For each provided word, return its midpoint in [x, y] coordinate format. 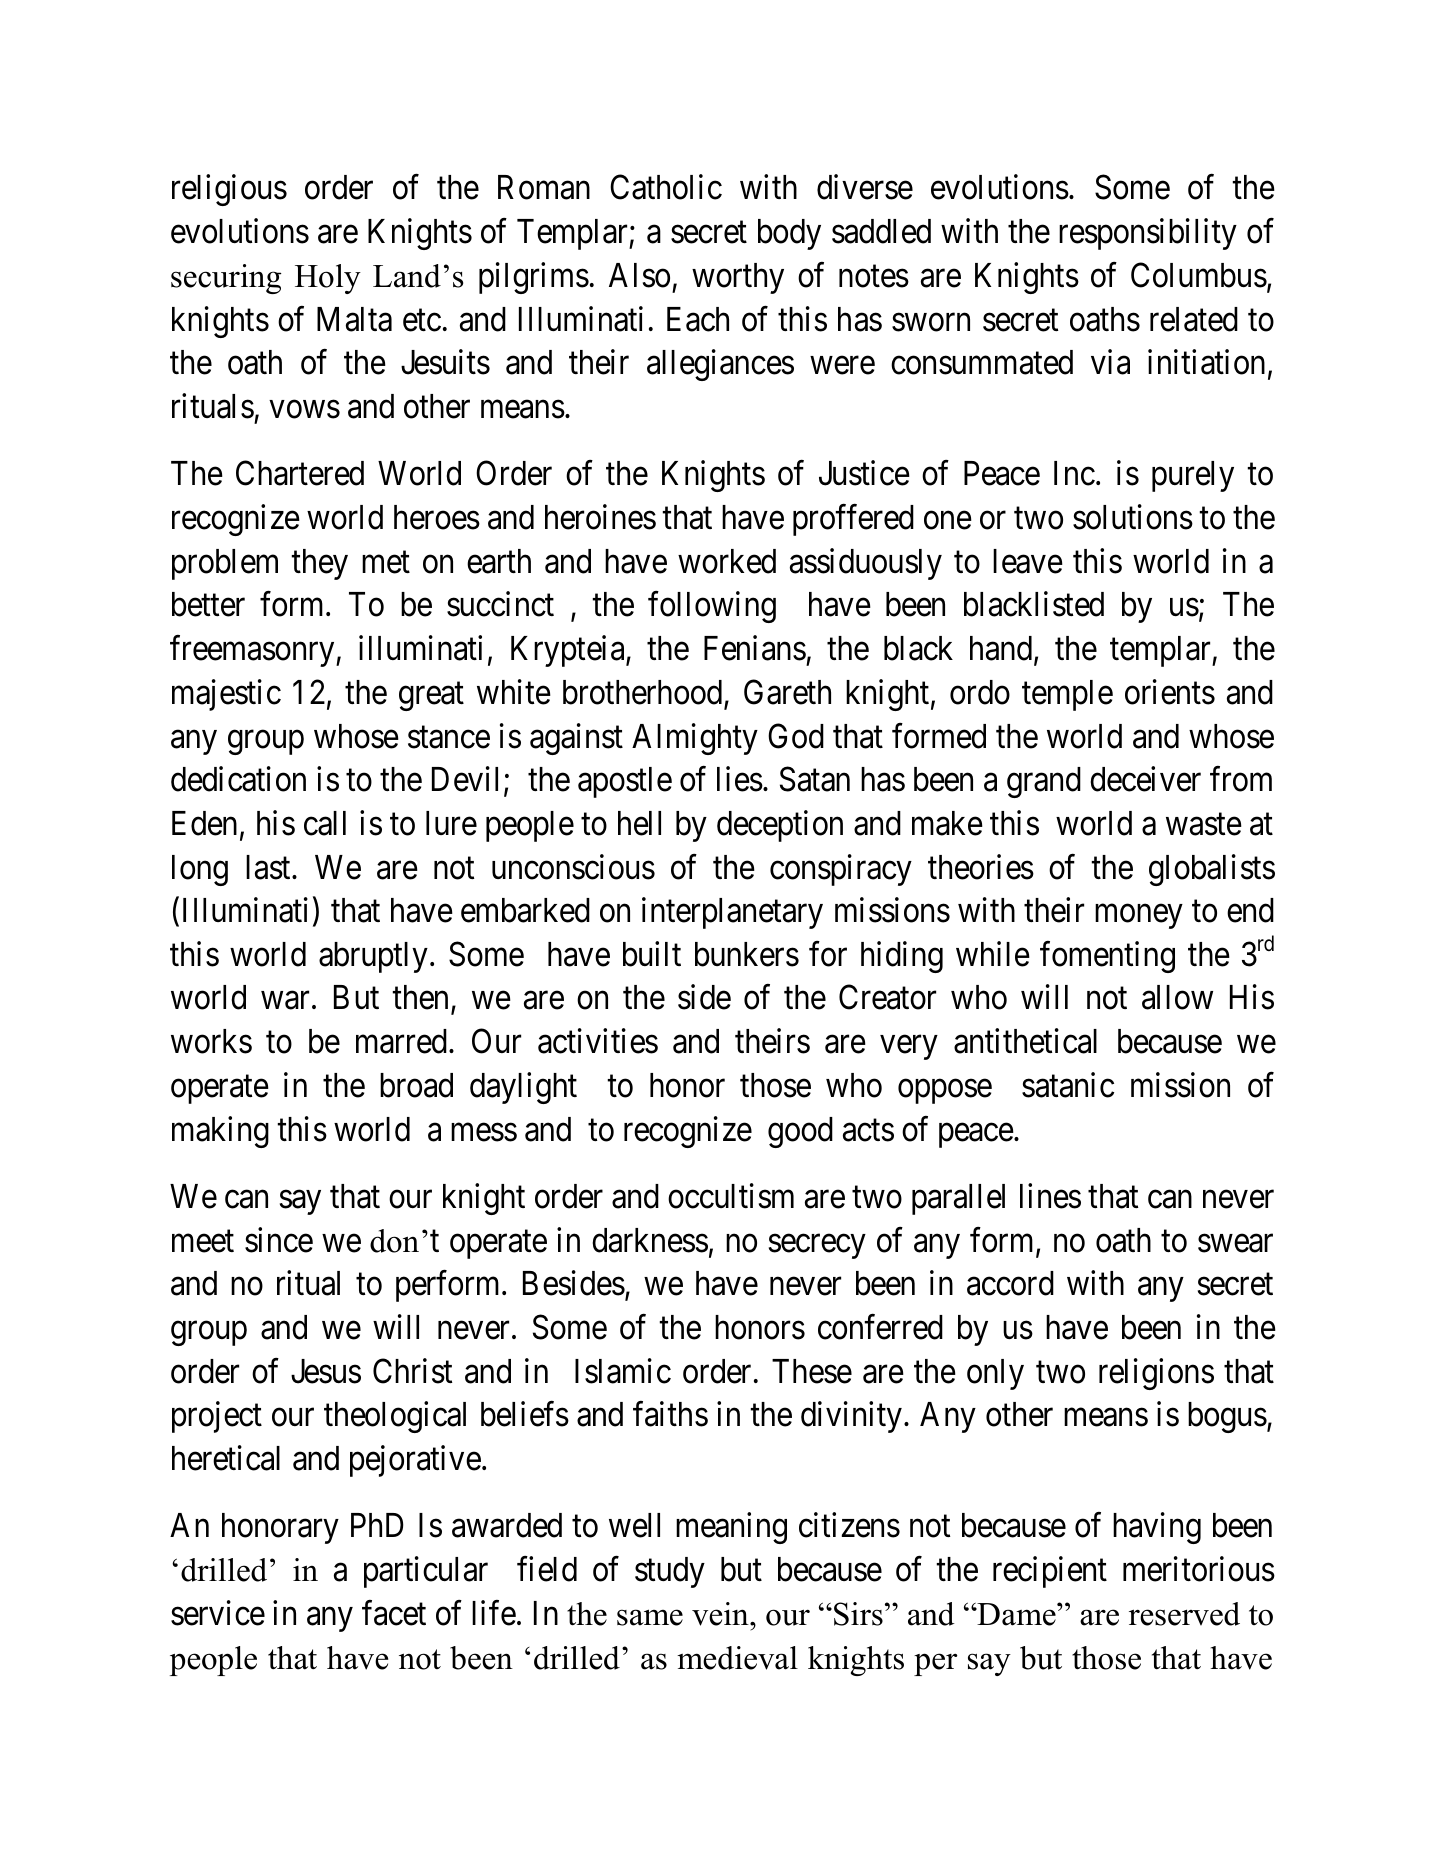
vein [721, 1614]
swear [1235, 1243]
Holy [328, 279]
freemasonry [253, 651]
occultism [731, 1196]
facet [394, 1613]
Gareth [787, 692]
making [220, 1132]
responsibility [1148, 234]
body [789, 234]
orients [1170, 692]
